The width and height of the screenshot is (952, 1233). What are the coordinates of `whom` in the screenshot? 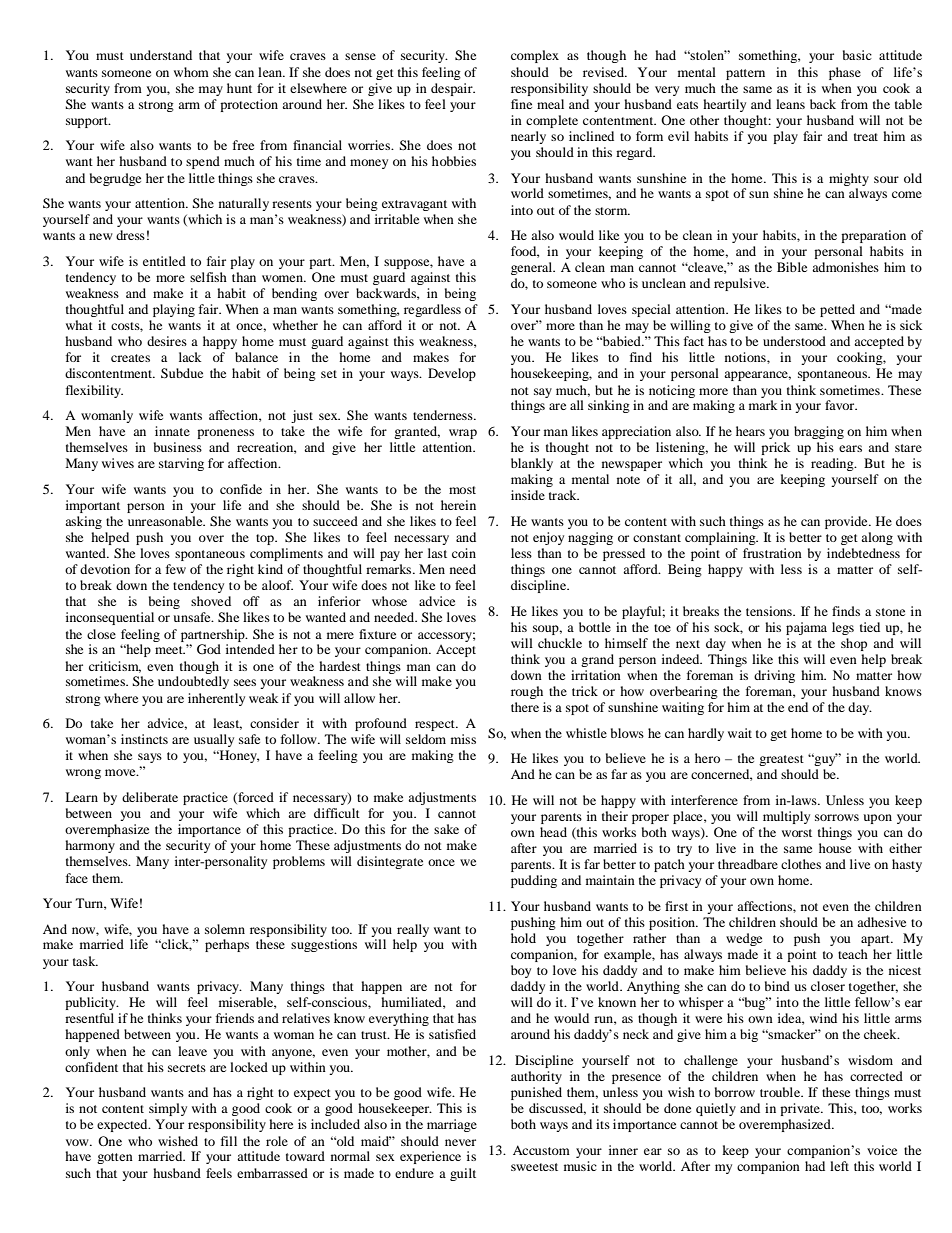 It's located at (191, 72).
